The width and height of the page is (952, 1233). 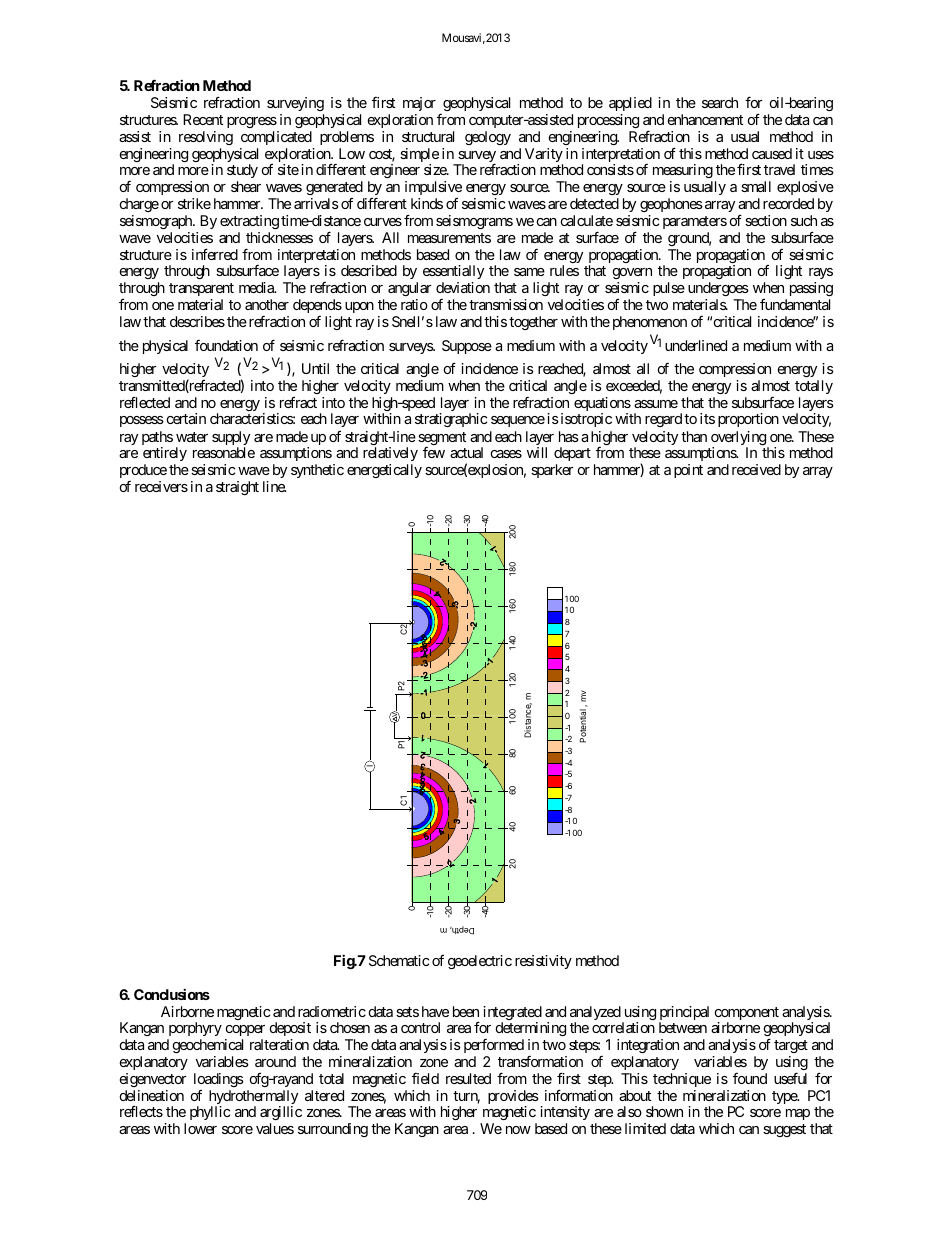 What do you see at coordinates (756, 469) in the page?
I see `received` at bounding box center [756, 469].
